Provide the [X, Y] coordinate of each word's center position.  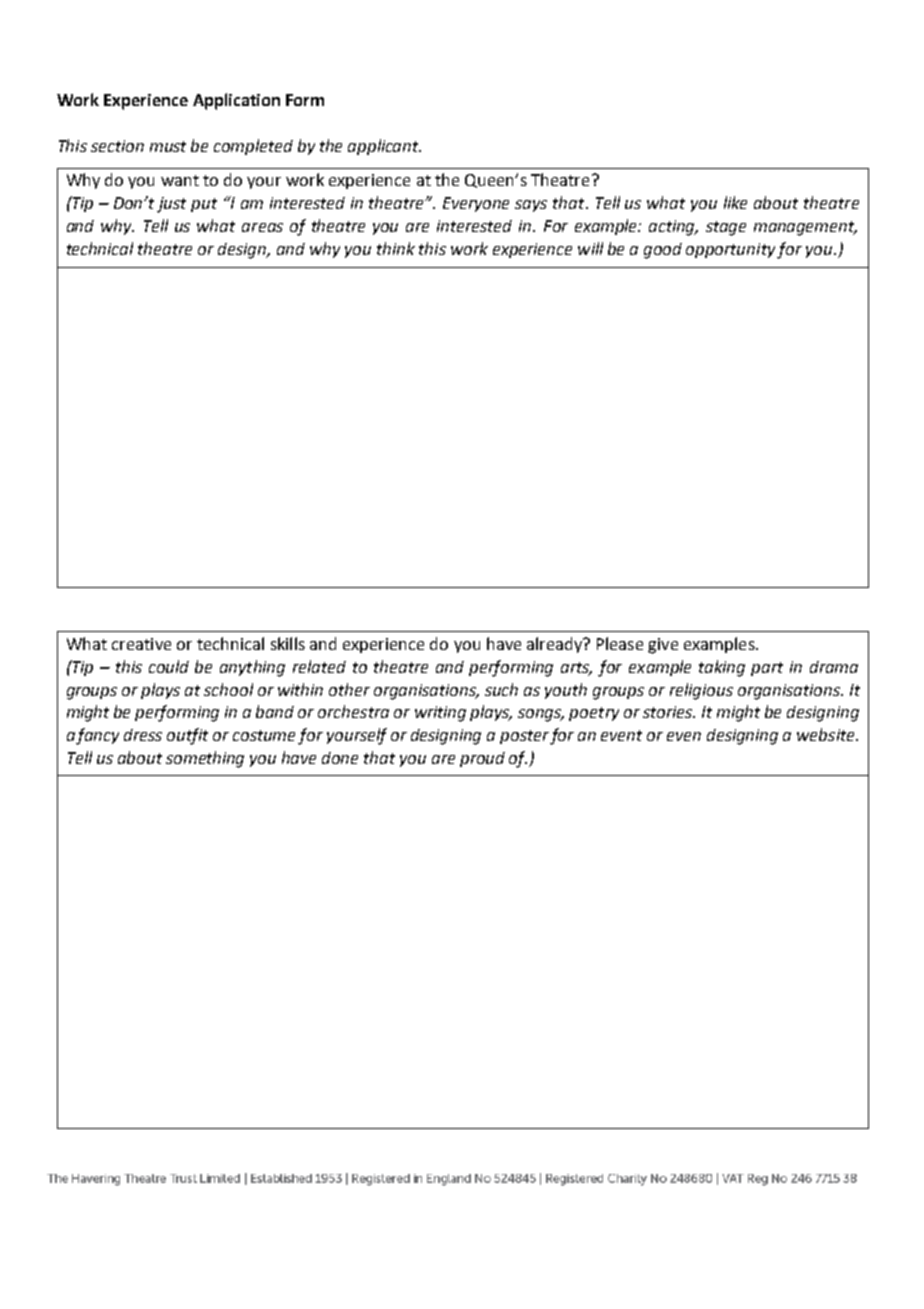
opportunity [730, 250]
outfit [187, 736]
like [735, 202]
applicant [384, 147]
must [168, 146]
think [396, 248]
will [590, 248]
